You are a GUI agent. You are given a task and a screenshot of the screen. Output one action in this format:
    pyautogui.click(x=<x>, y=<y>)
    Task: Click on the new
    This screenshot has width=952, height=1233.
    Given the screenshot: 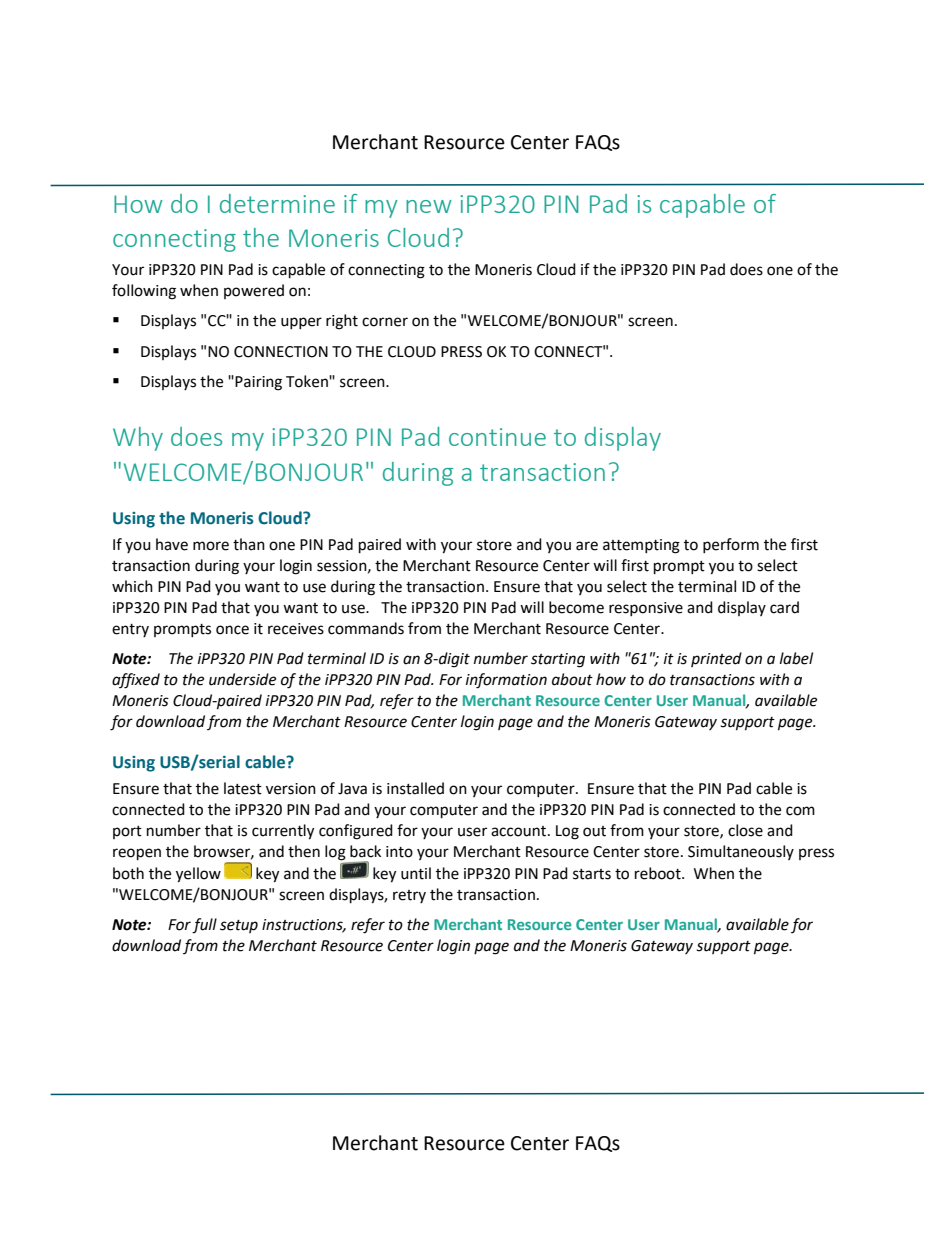 What is the action you would take?
    pyautogui.click(x=429, y=206)
